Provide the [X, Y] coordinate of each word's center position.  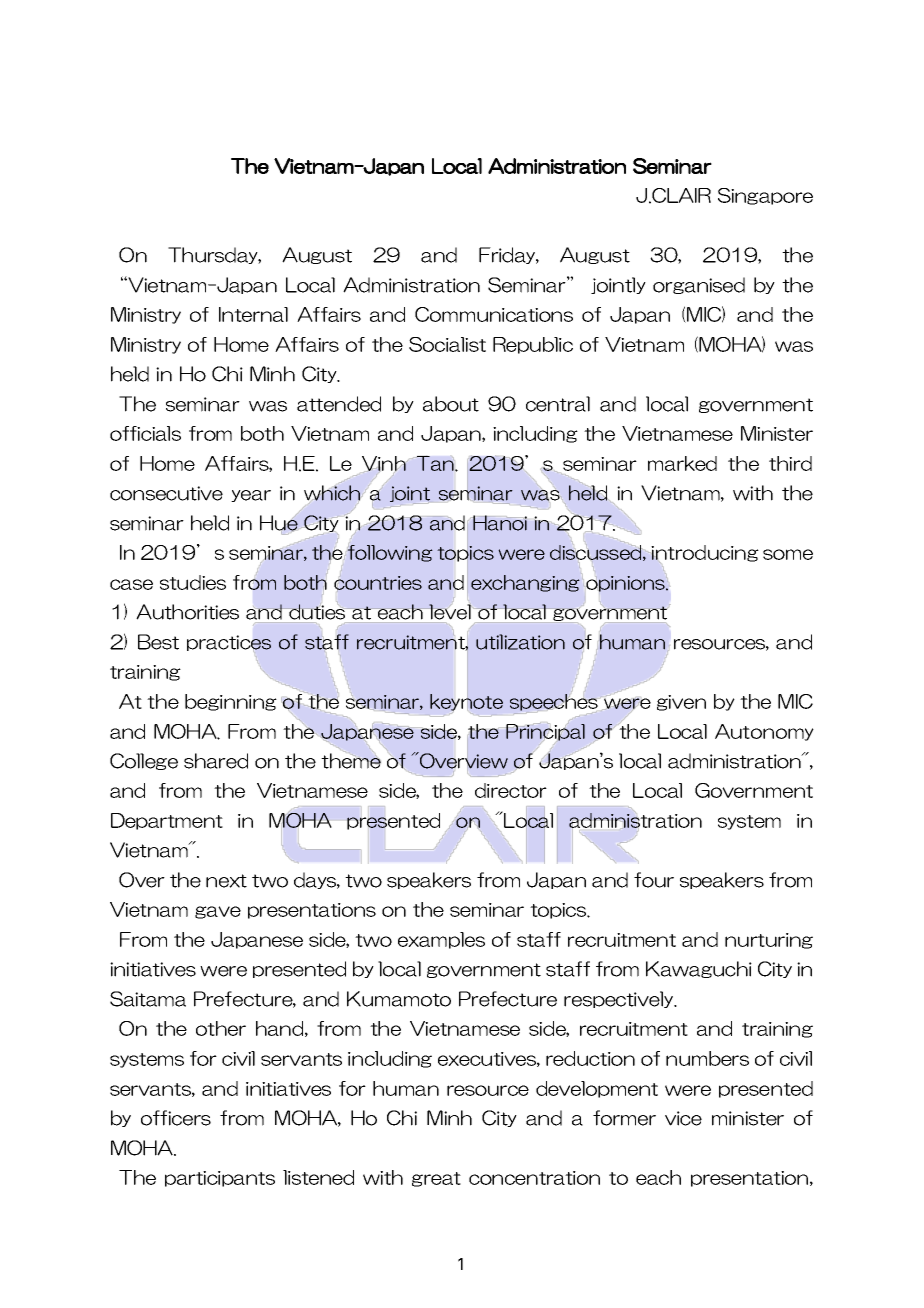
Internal [253, 314]
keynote [466, 702]
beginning [231, 702]
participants [220, 1179]
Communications [494, 314]
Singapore [765, 196]
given [681, 703]
